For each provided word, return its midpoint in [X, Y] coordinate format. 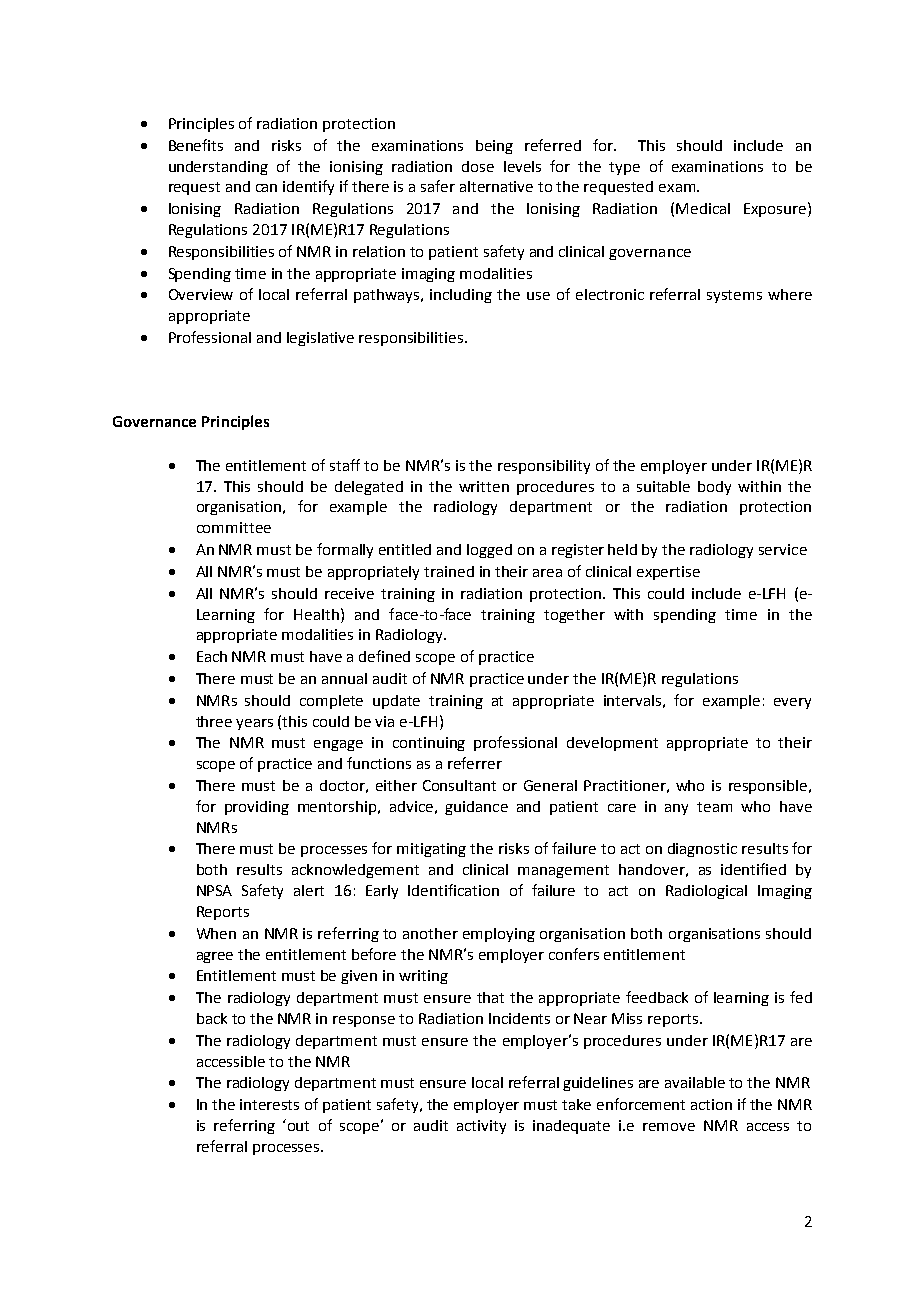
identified [753, 869]
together [574, 616]
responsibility [544, 467]
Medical [703, 208]
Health [316, 614]
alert [309, 890]
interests [269, 1104]
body [714, 488]
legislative [320, 339]
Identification [453, 890]
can [266, 188]
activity [481, 1127]
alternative [496, 186]
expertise [668, 573]
